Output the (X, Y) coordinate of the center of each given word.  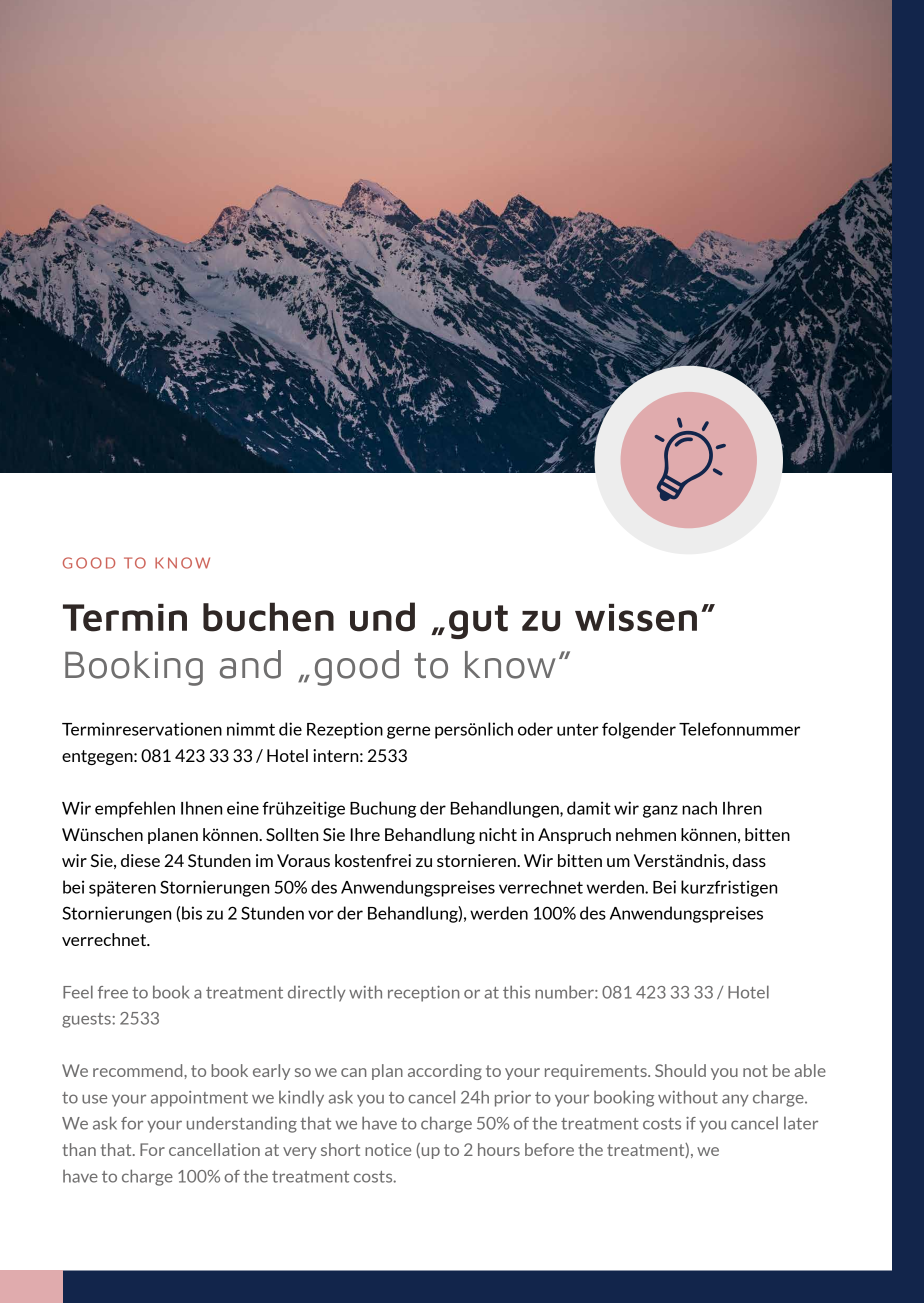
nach (699, 808)
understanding (242, 1124)
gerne (408, 732)
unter (578, 729)
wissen (636, 618)
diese (140, 860)
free (113, 992)
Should (680, 1070)
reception (423, 994)
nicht (498, 834)
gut (478, 622)
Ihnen (201, 808)
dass (749, 860)
